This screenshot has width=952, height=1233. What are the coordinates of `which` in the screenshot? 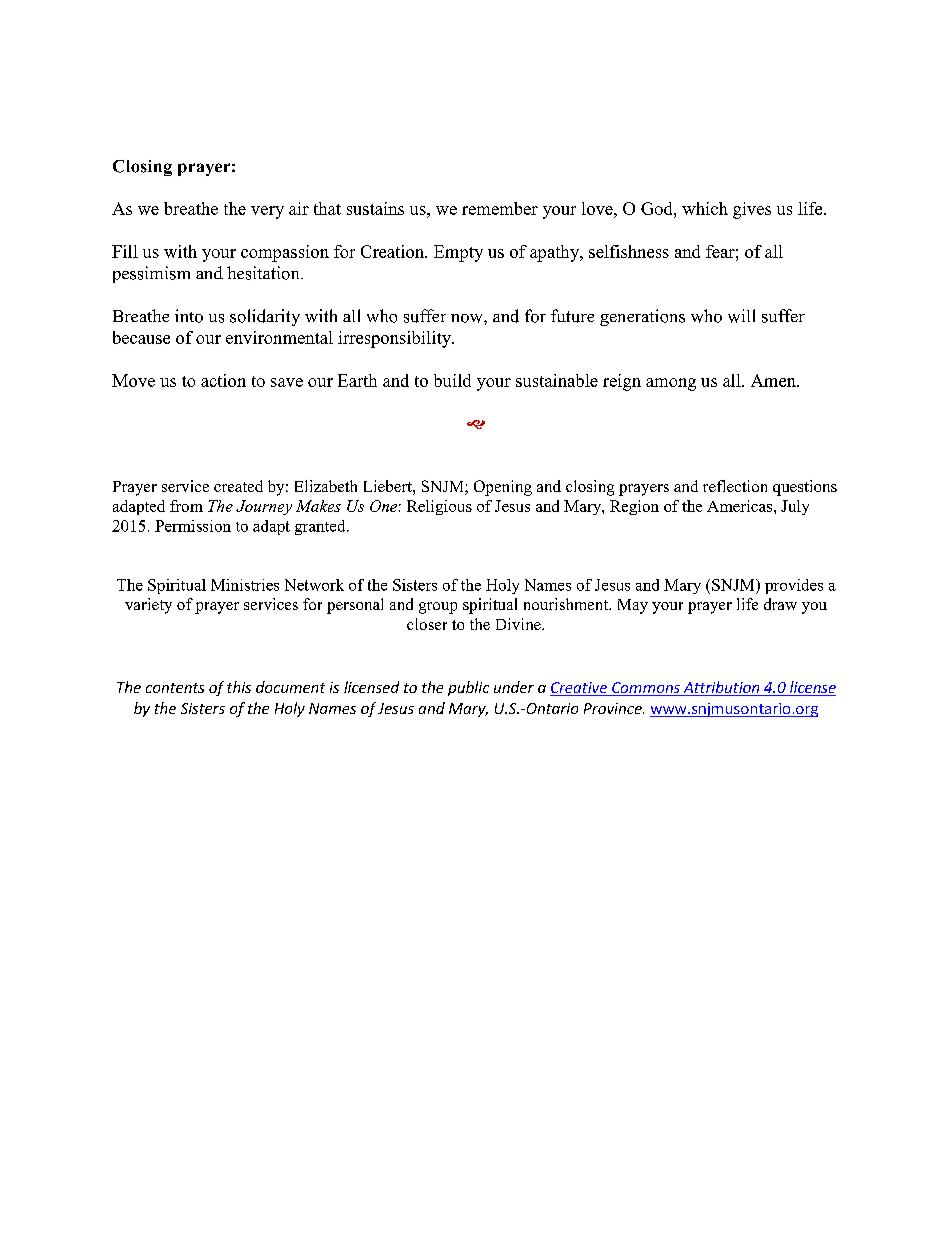 It's located at (705, 208).
